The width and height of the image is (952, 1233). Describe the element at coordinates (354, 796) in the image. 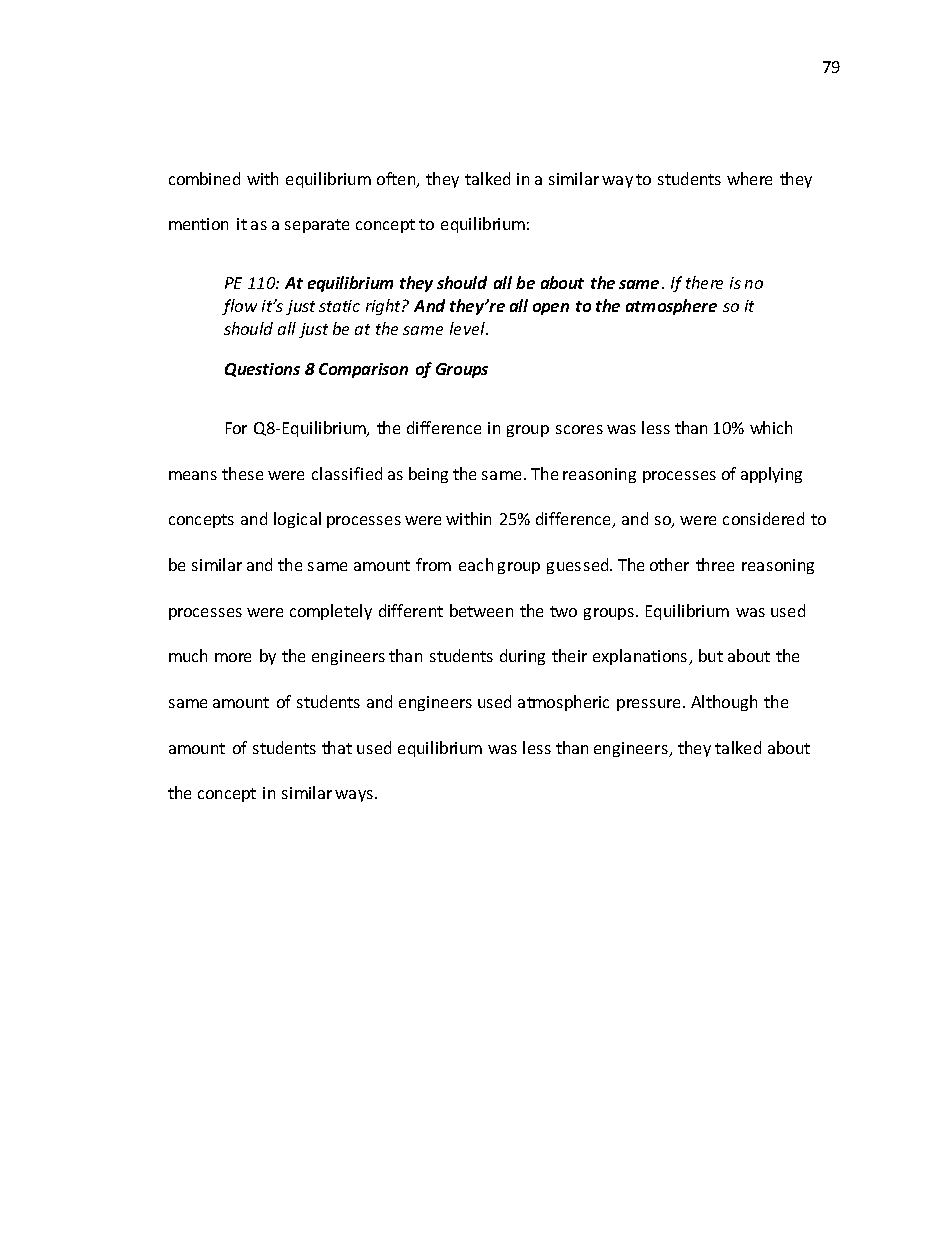

I see `ways` at that location.
